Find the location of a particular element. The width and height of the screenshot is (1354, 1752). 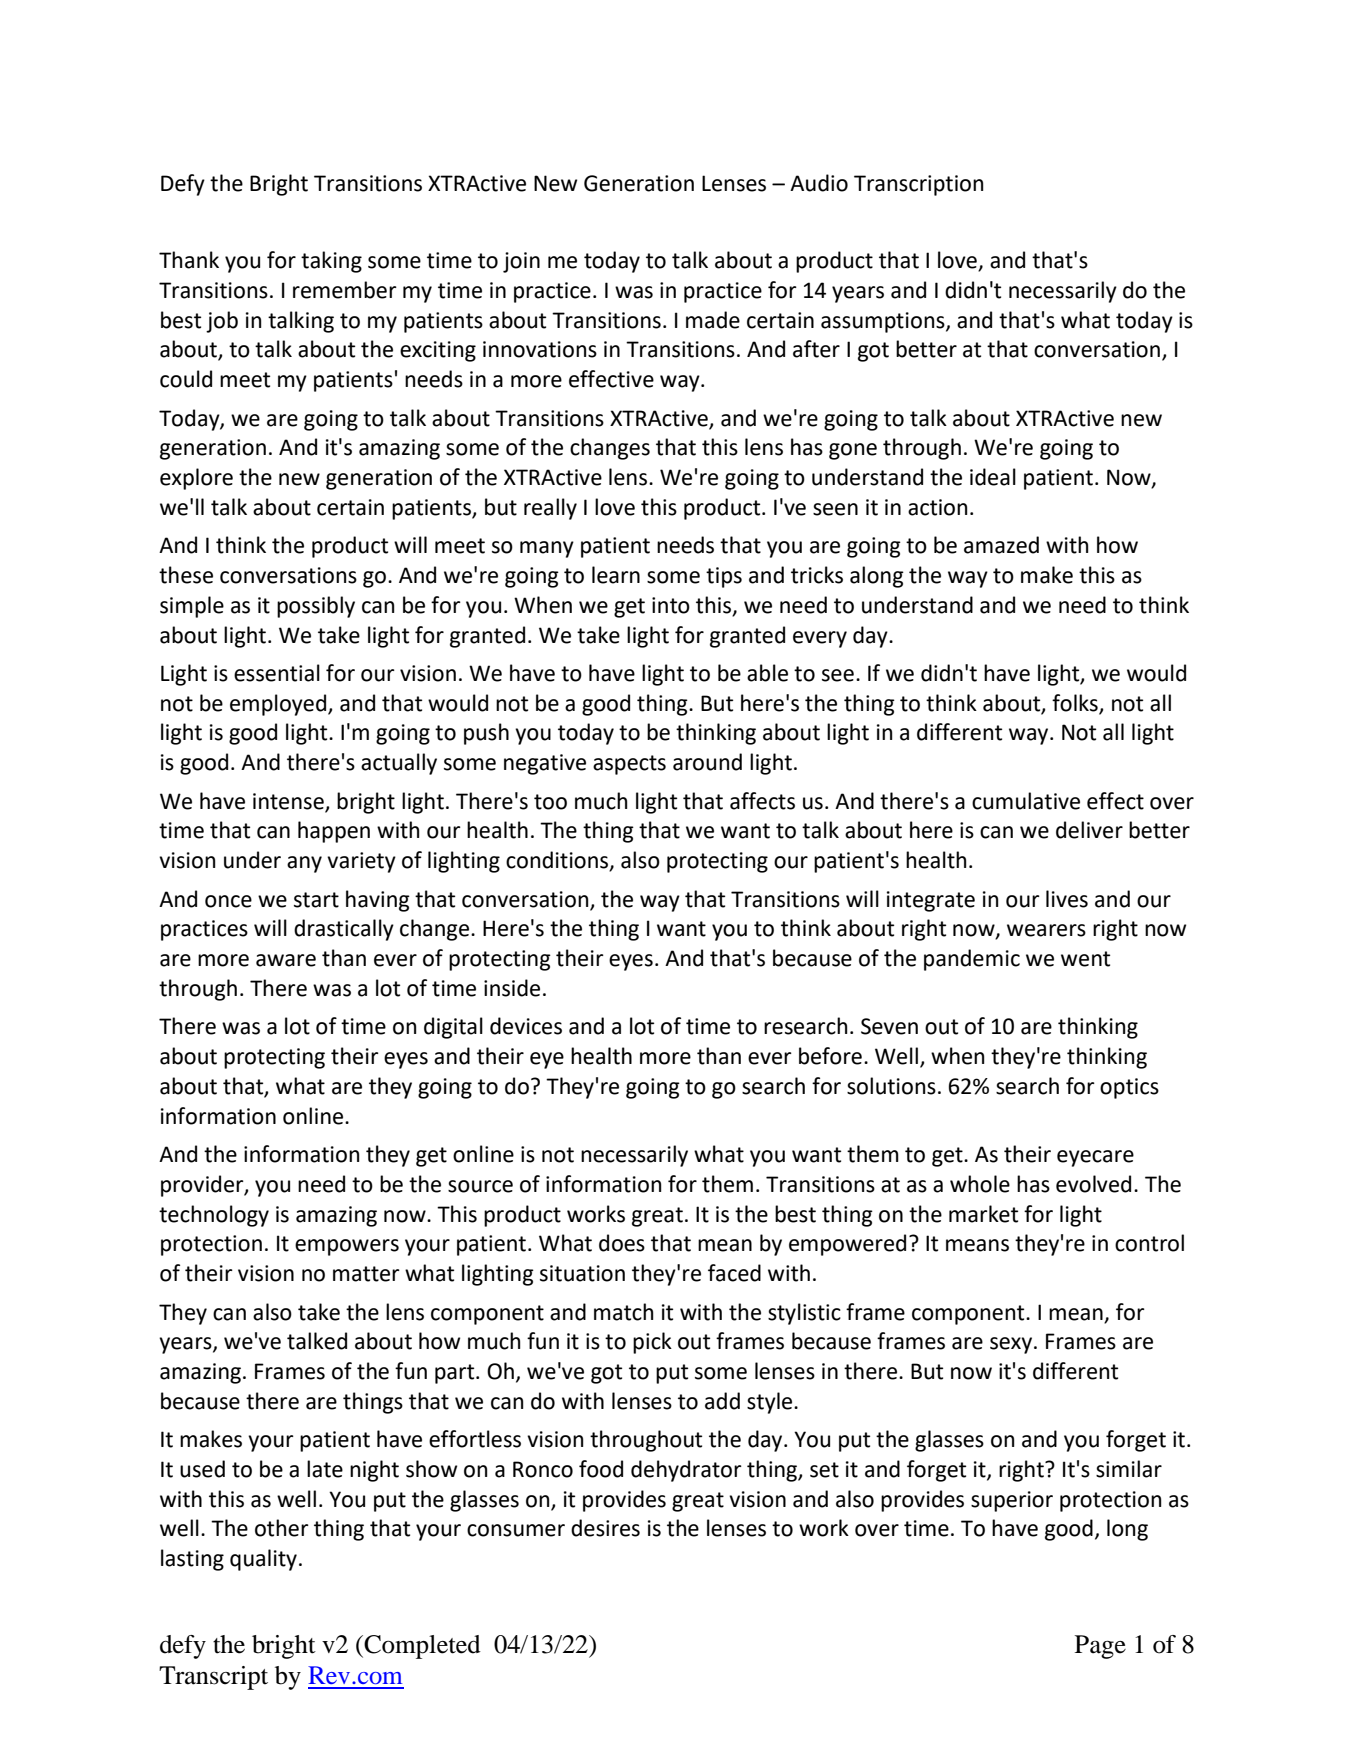

wearers is located at coordinates (1046, 930).
